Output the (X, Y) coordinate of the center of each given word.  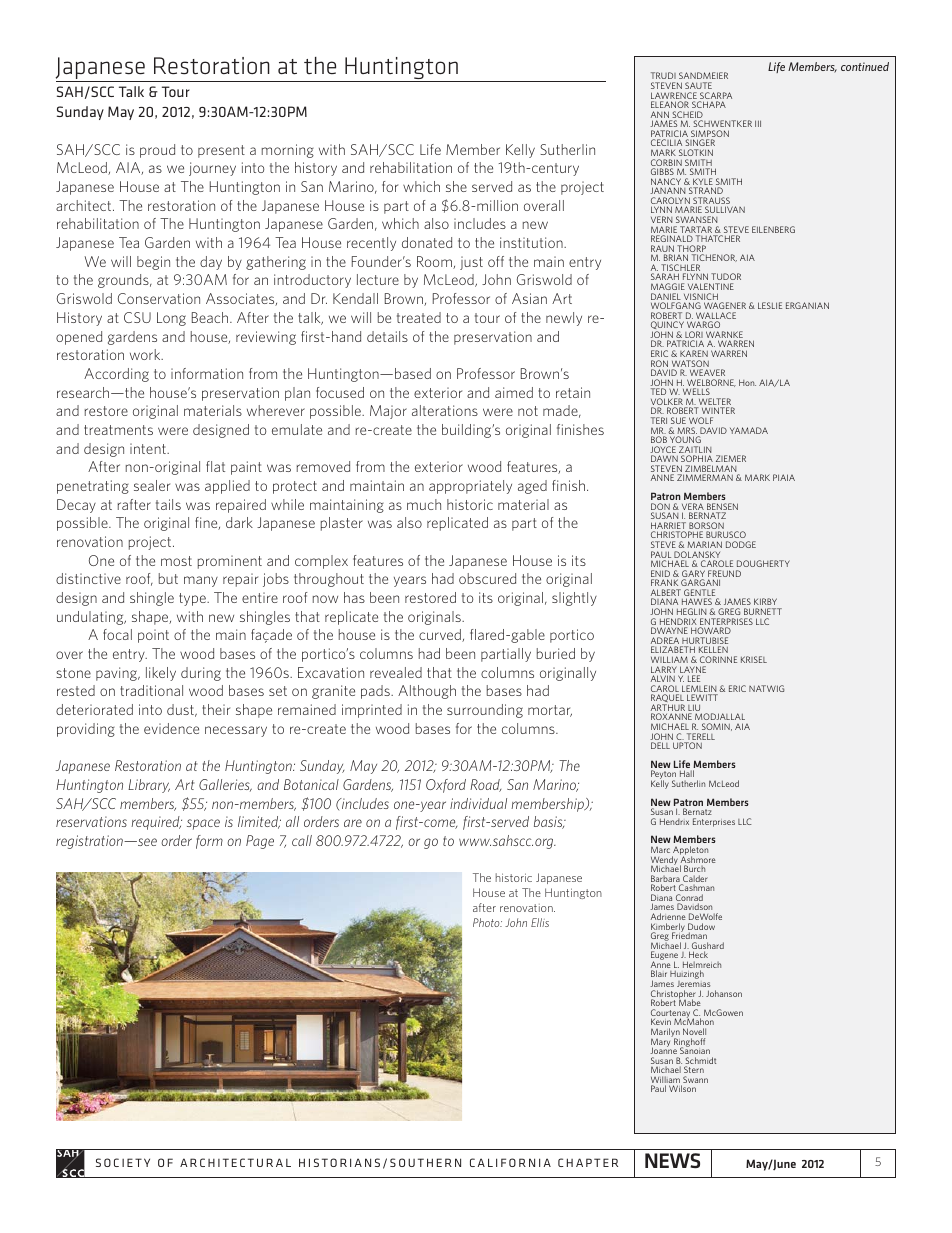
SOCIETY (123, 1162)
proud (157, 151)
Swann (694, 1081)
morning (288, 151)
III (758, 123)
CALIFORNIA (510, 1162)
